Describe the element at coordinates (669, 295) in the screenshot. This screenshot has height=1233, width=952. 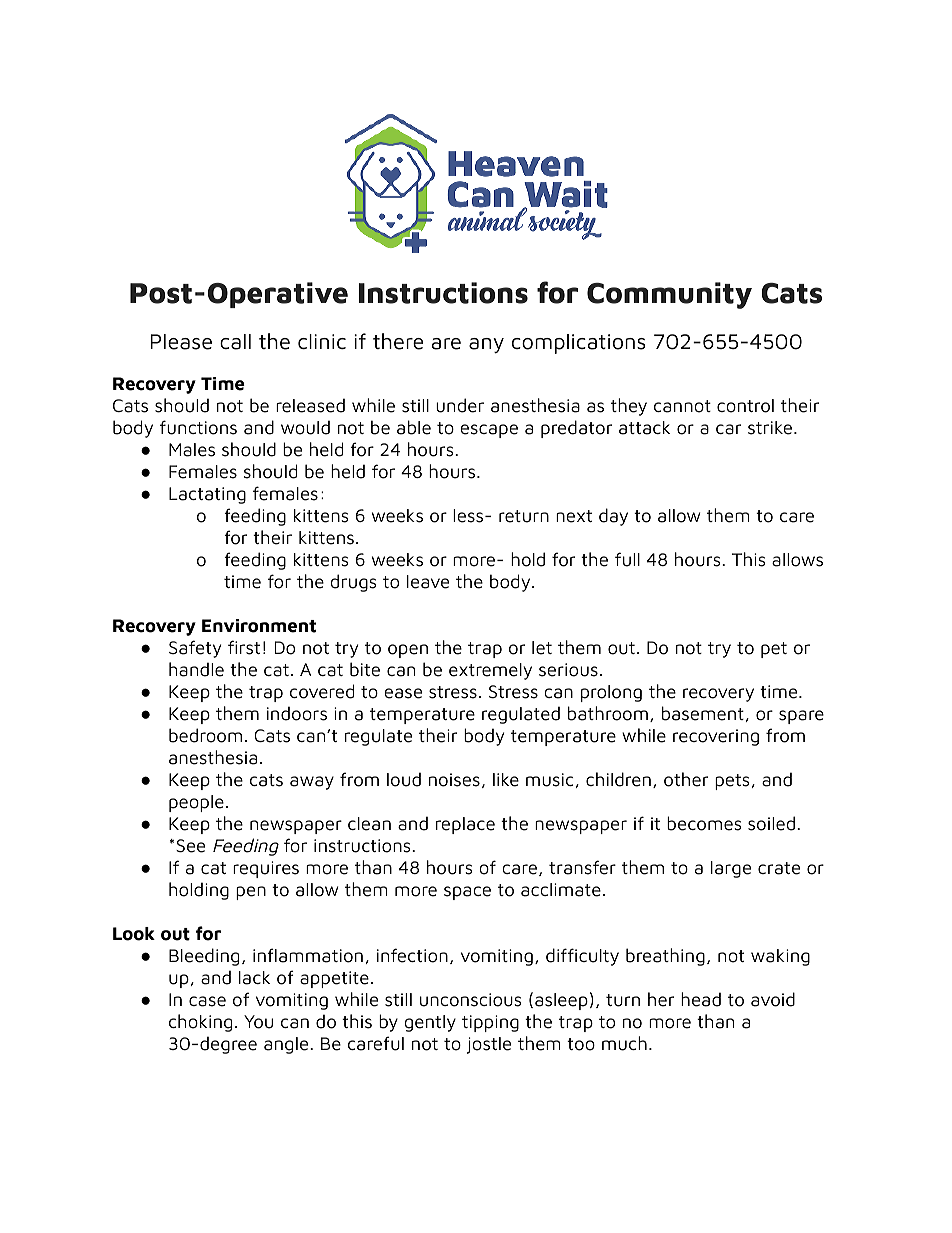
I see `Community` at that location.
